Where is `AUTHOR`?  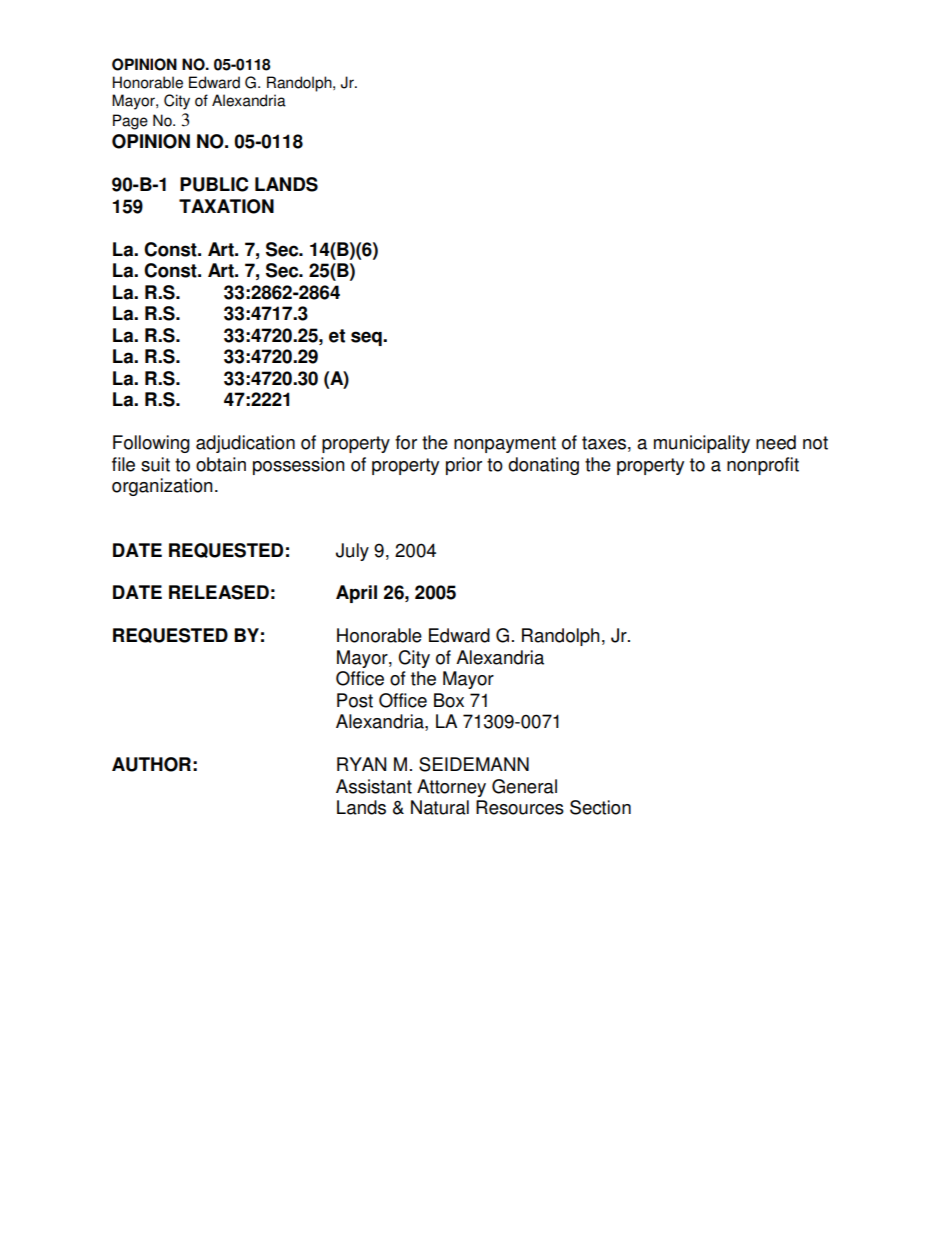 AUTHOR is located at coordinates (151, 764).
